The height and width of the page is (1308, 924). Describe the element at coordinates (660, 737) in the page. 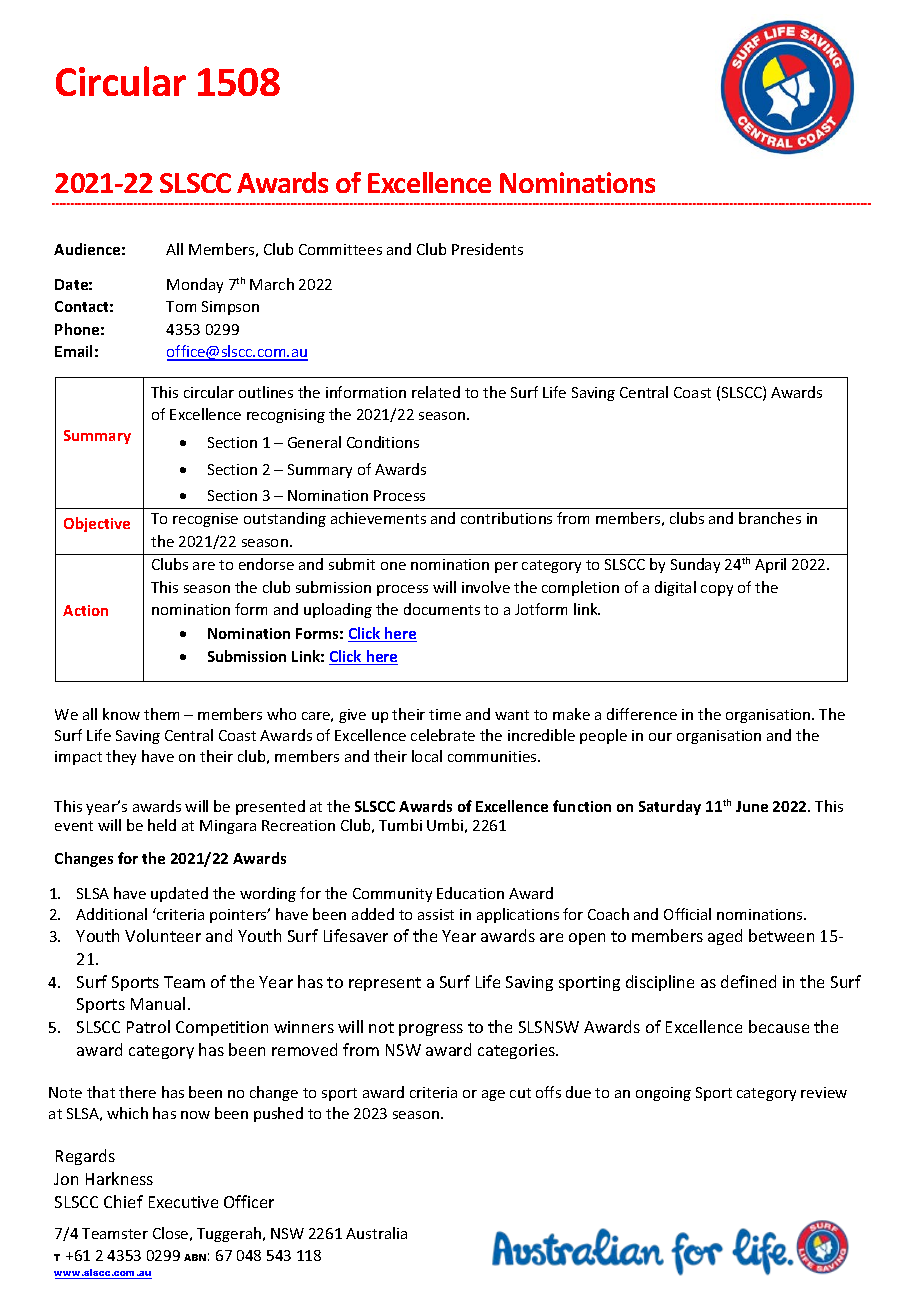

I see `our` at that location.
